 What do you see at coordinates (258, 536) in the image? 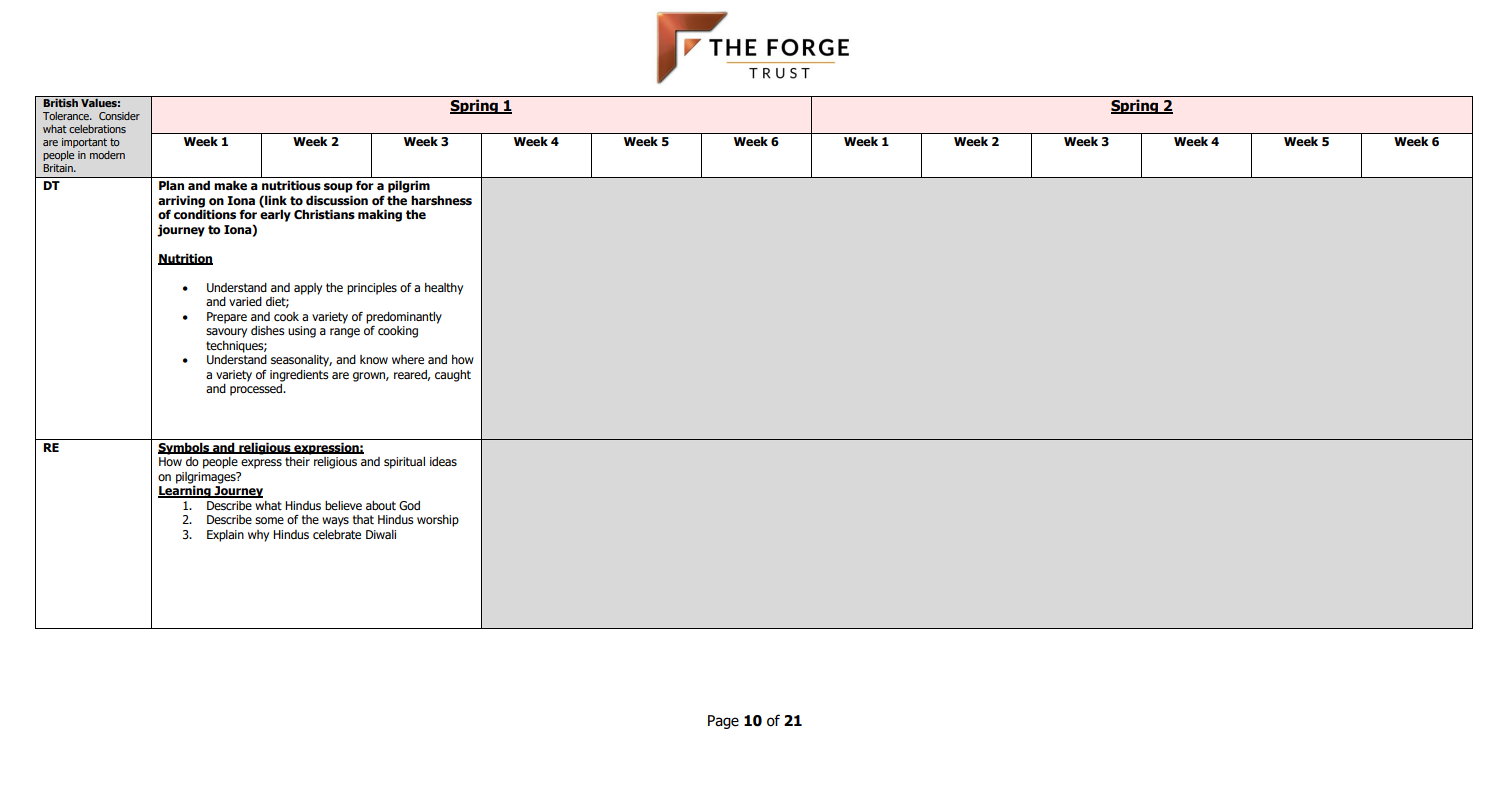
I see `why` at bounding box center [258, 536].
